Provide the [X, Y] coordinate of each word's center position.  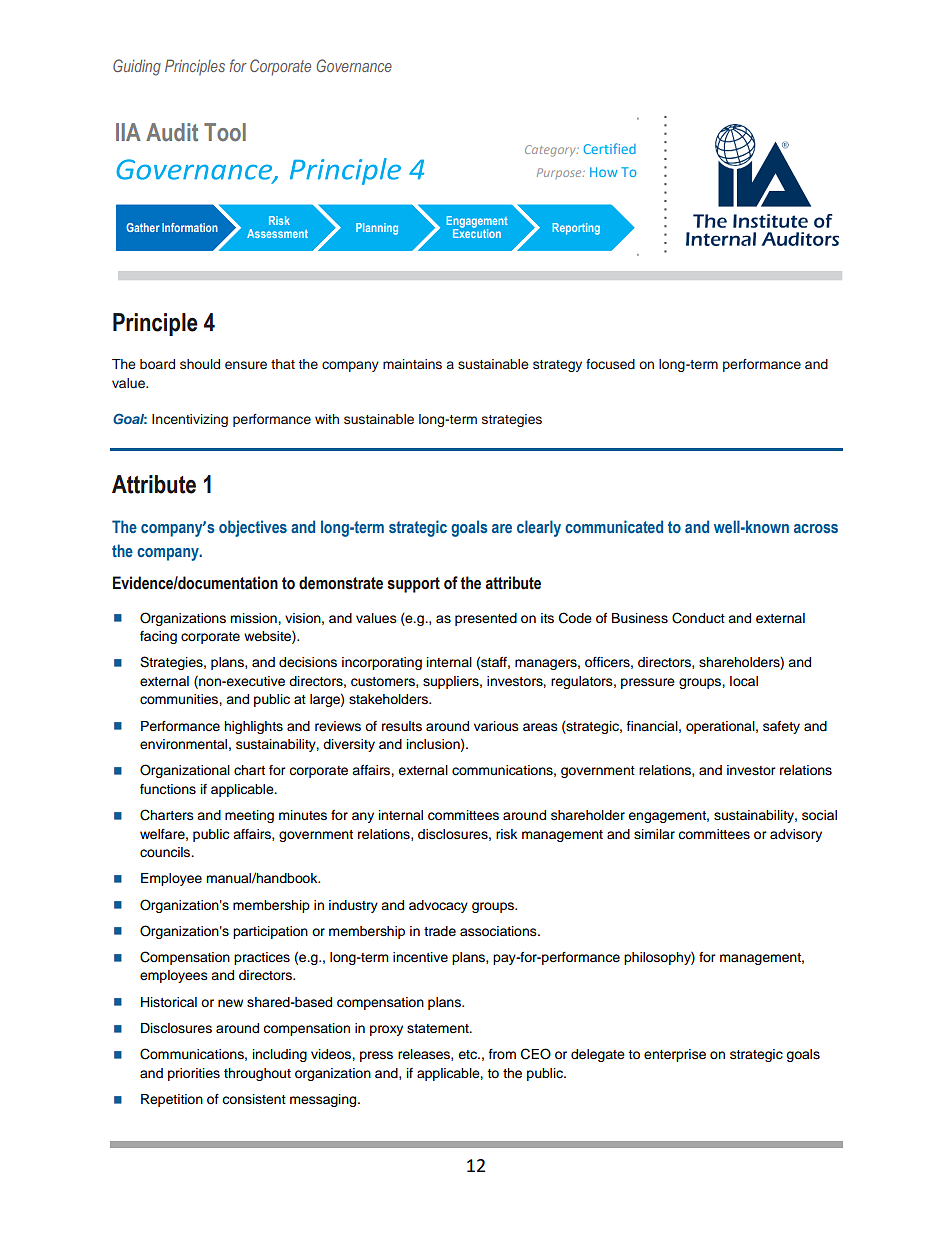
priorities [194, 1074]
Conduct [698, 618]
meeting [249, 816]
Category [551, 151]
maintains [412, 364]
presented [486, 619]
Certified [610, 148]
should [200, 364]
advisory [796, 835]
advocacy [438, 906]
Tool [225, 132]
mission [254, 618]
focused [610, 364]
